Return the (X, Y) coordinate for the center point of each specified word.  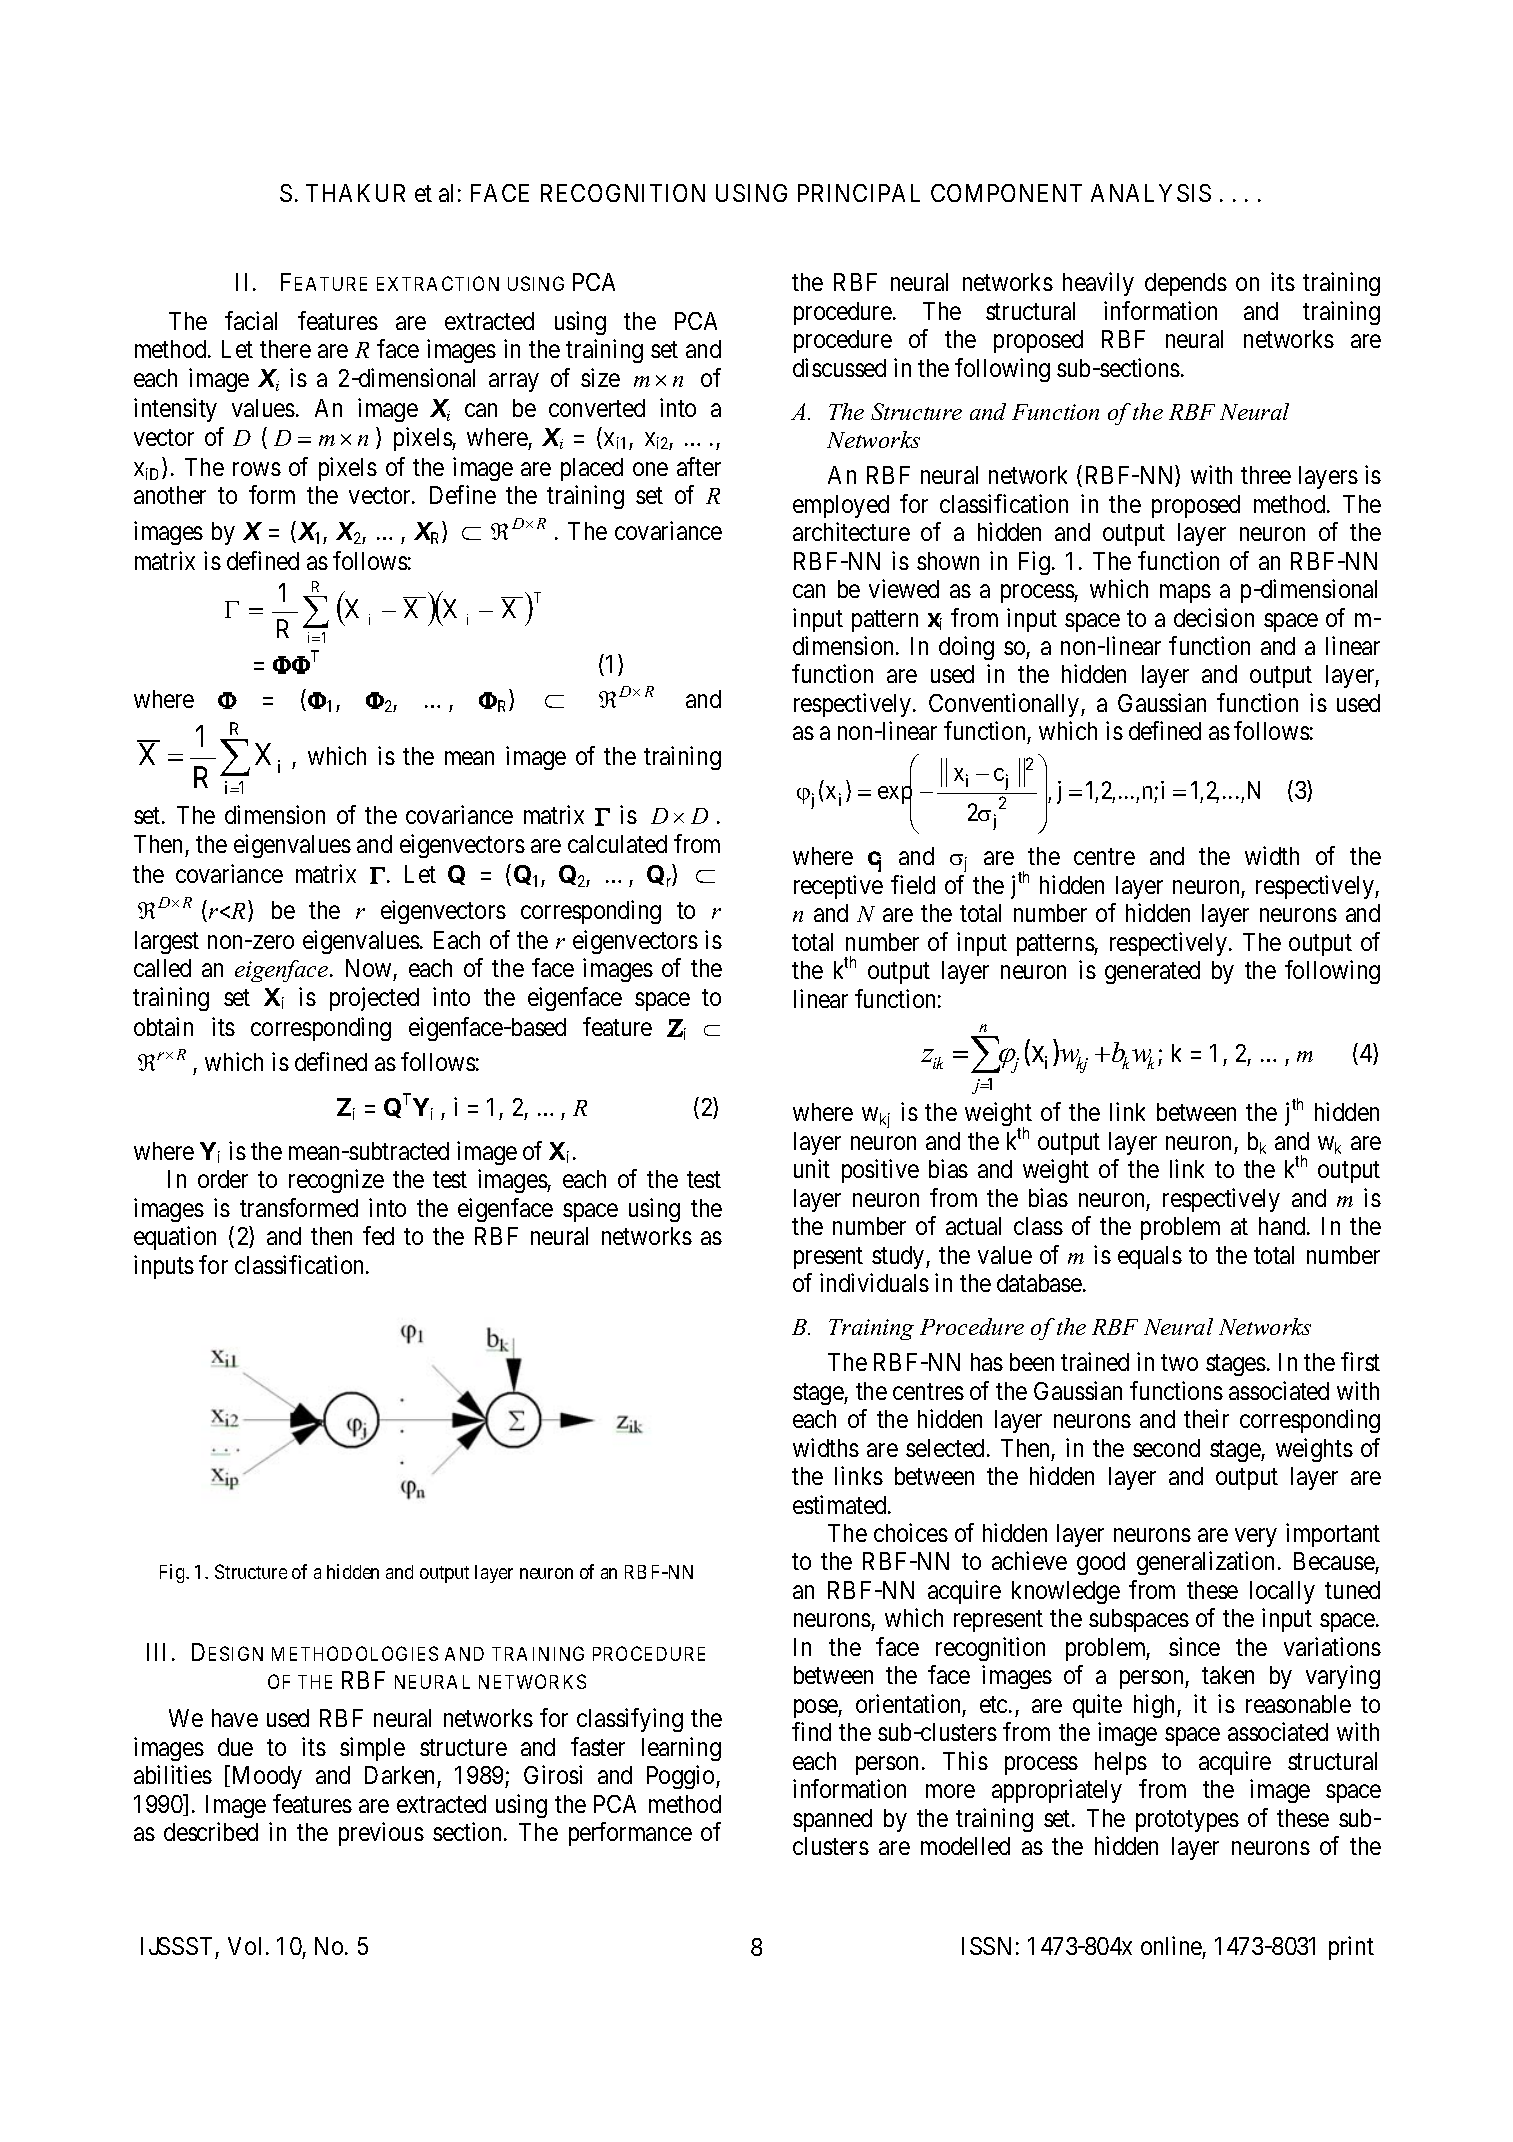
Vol (244, 1946)
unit (812, 1169)
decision (1214, 617)
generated (1152, 972)
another (170, 495)
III (156, 1652)
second (1166, 1448)
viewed (904, 588)
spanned (832, 1820)
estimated (841, 1504)
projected (374, 999)
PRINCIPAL (859, 193)
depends (1186, 284)
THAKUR (355, 193)
